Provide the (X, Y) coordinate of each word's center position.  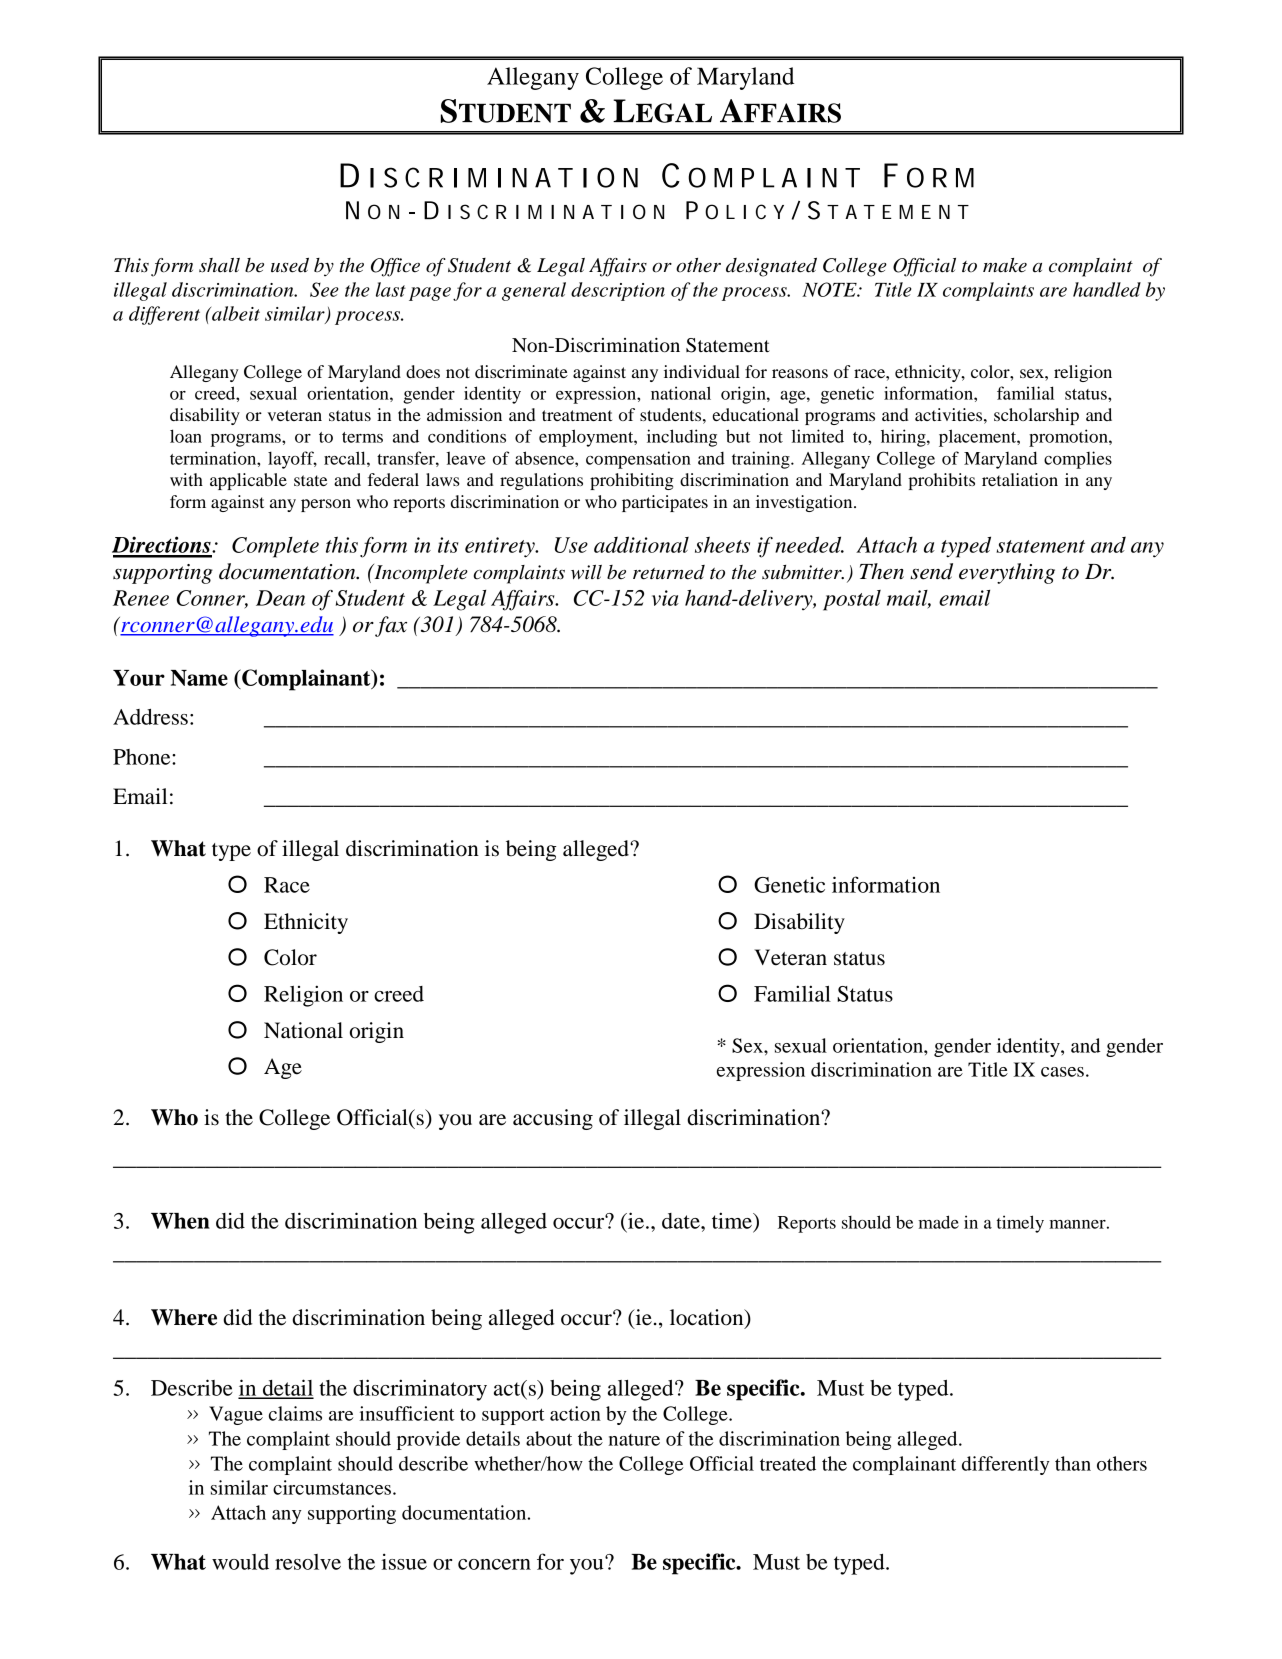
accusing (553, 1119)
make (1005, 265)
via (665, 598)
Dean (280, 598)
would (240, 1562)
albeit (235, 313)
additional (641, 544)
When (180, 1221)
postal (852, 600)
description (618, 291)
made (938, 1222)
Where (184, 1317)
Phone (143, 757)
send (931, 571)
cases (1062, 1072)
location (708, 1318)
